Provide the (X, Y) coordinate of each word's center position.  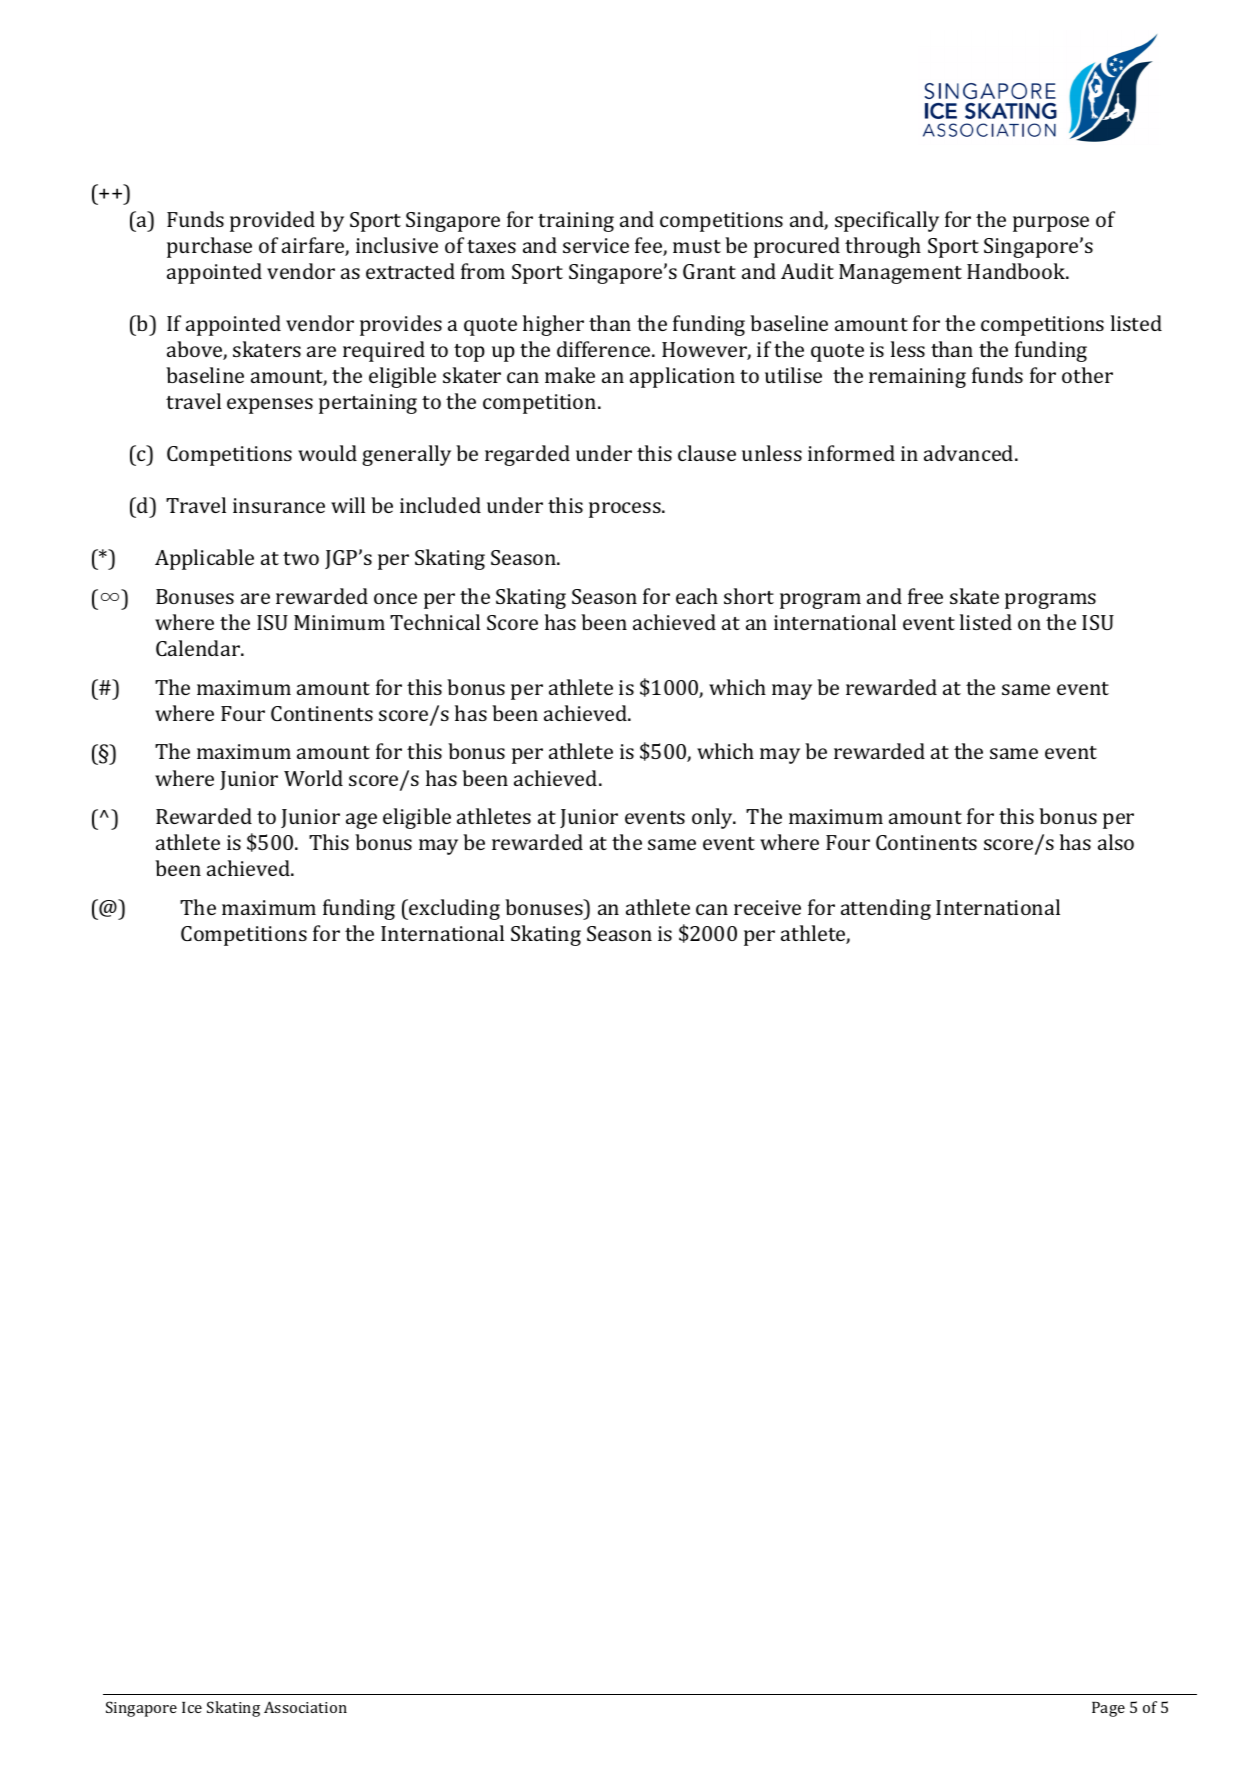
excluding (453, 909)
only (713, 818)
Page (1108, 1709)
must (697, 246)
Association (305, 1707)
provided (272, 221)
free (925, 596)
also (1116, 842)
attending (886, 909)
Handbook (1017, 271)
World (313, 778)
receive (767, 907)
